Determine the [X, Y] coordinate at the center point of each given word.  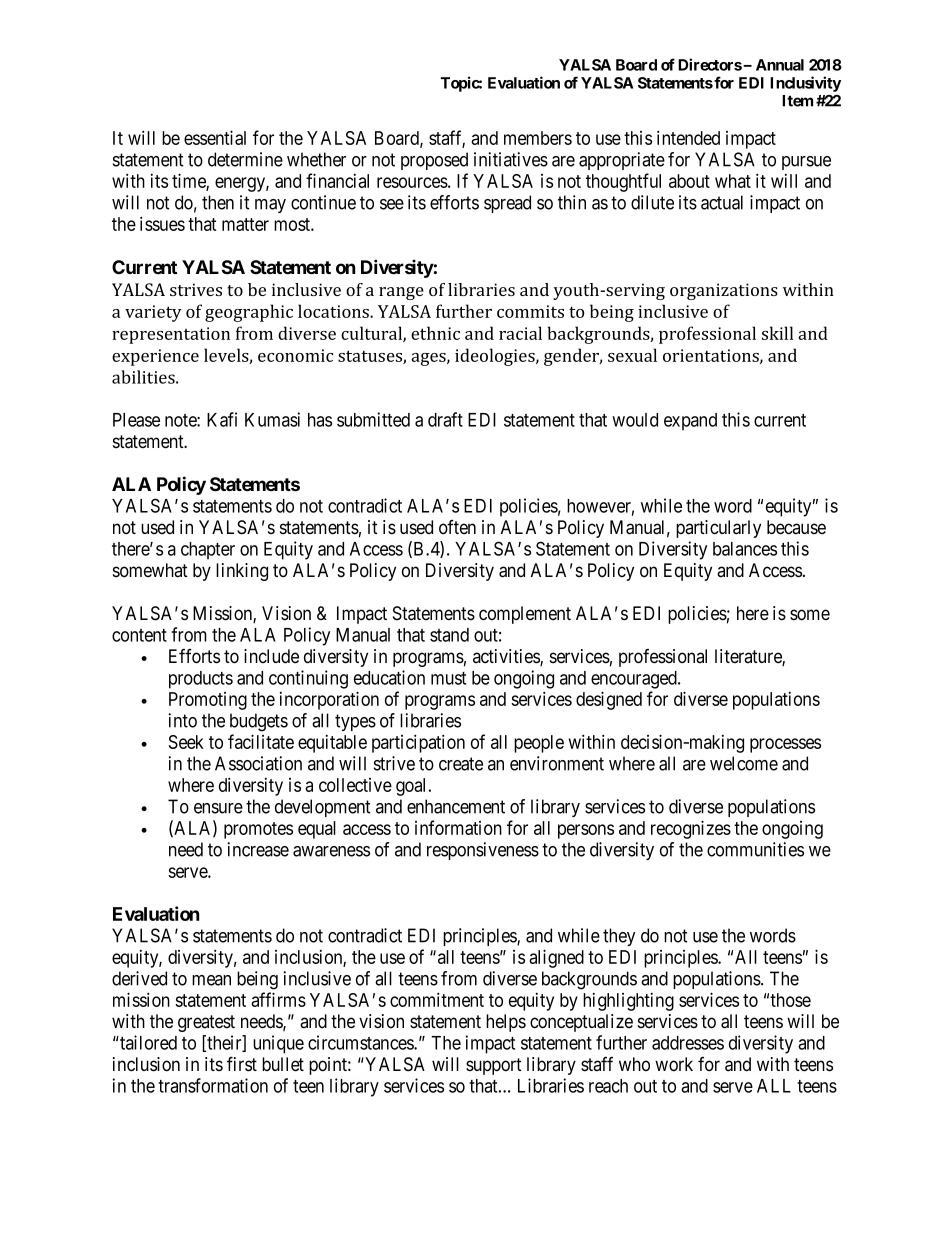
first [242, 1064]
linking [242, 572]
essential [215, 137]
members [538, 138]
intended [688, 137]
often [457, 527]
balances [745, 549]
